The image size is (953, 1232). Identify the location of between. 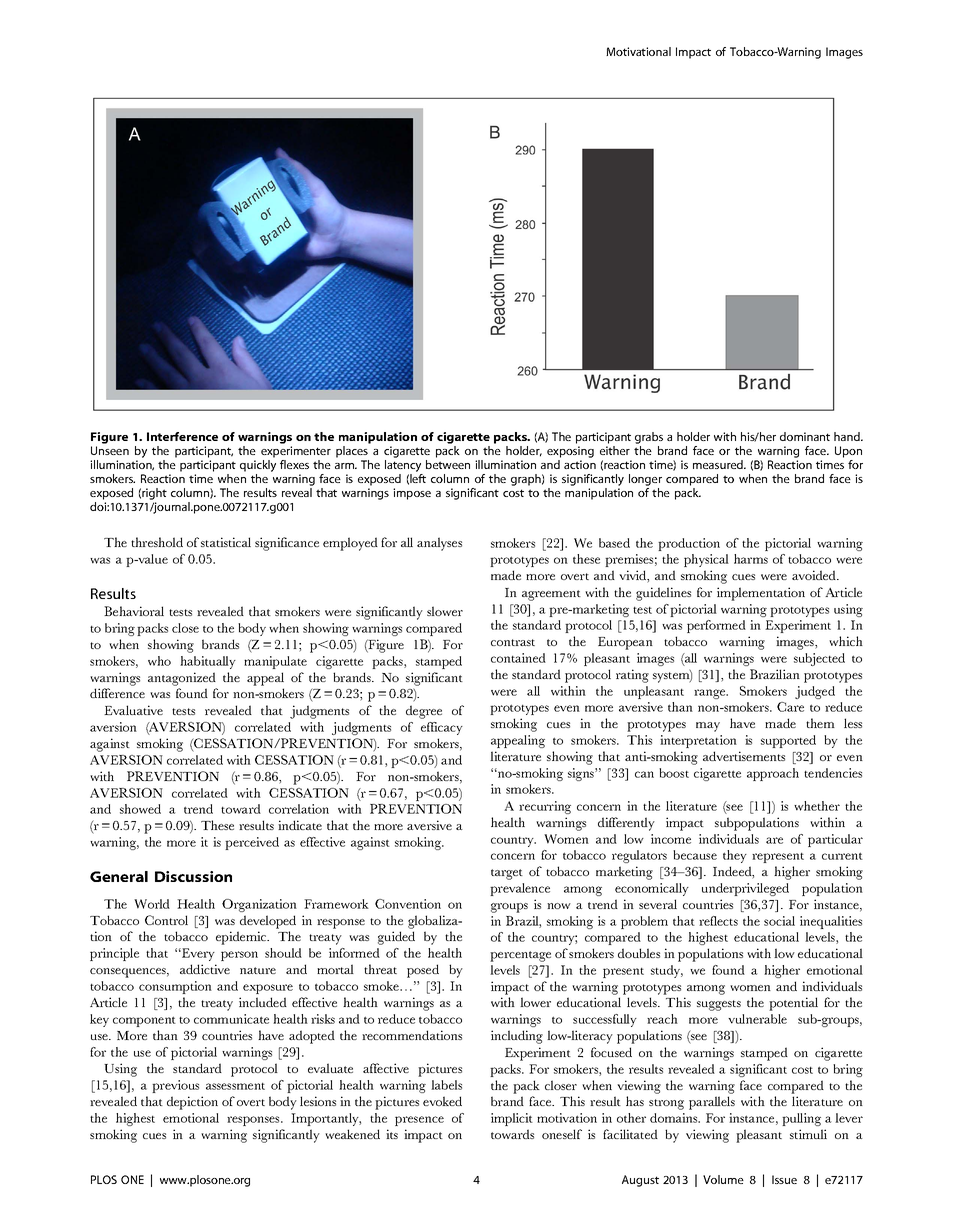
(448, 464).
